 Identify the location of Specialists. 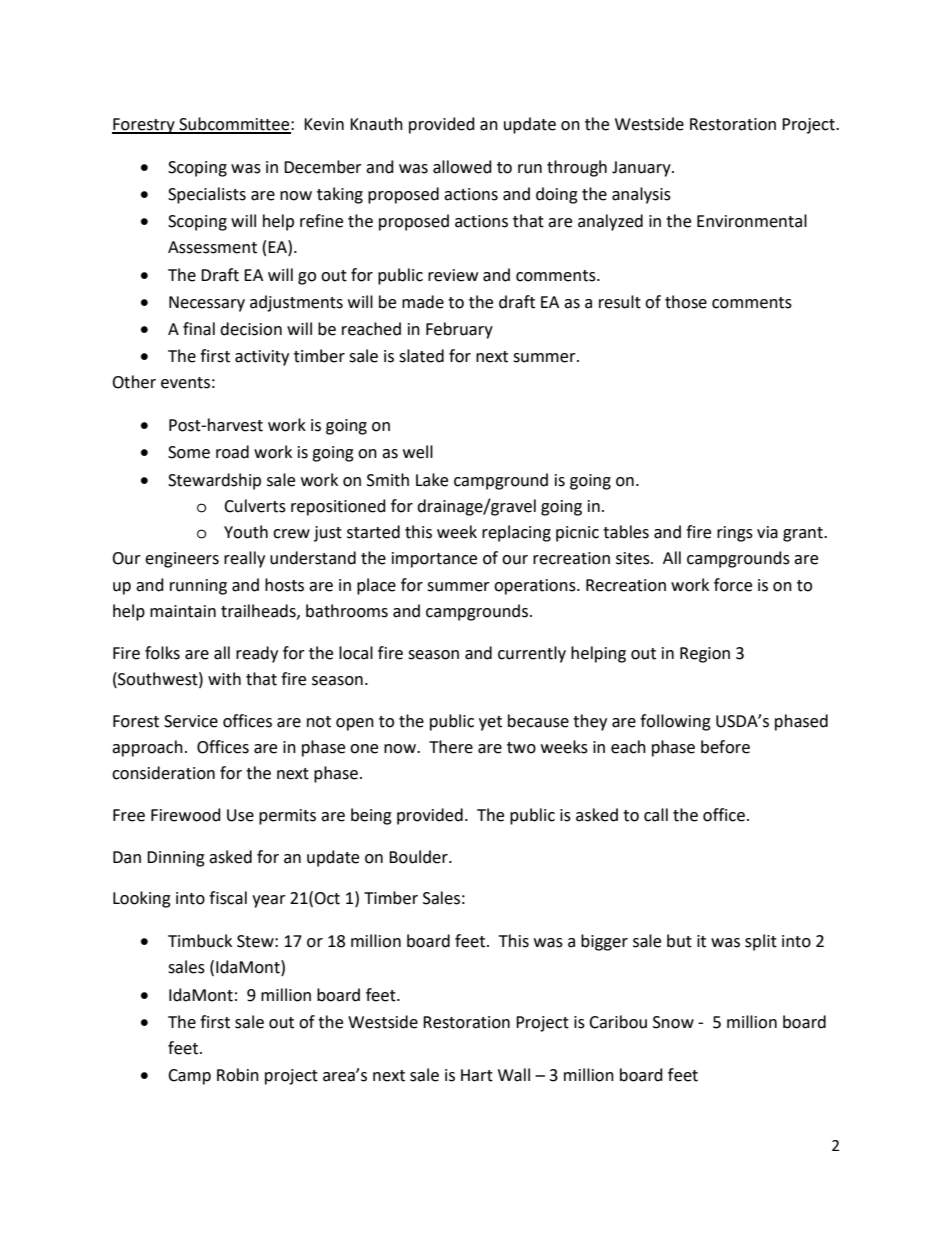
(207, 195).
